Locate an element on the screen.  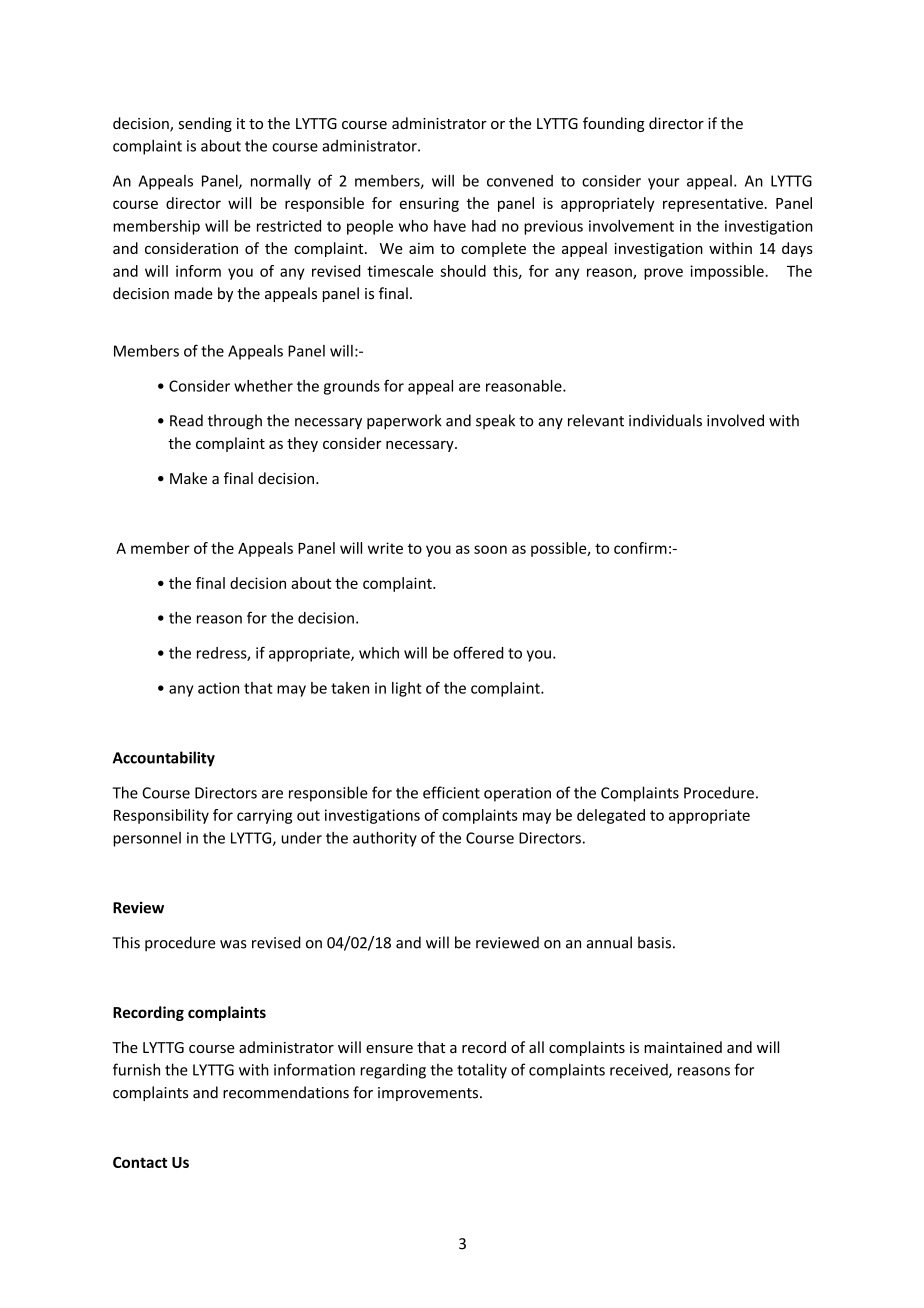
was is located at coordinates (233, 944).
